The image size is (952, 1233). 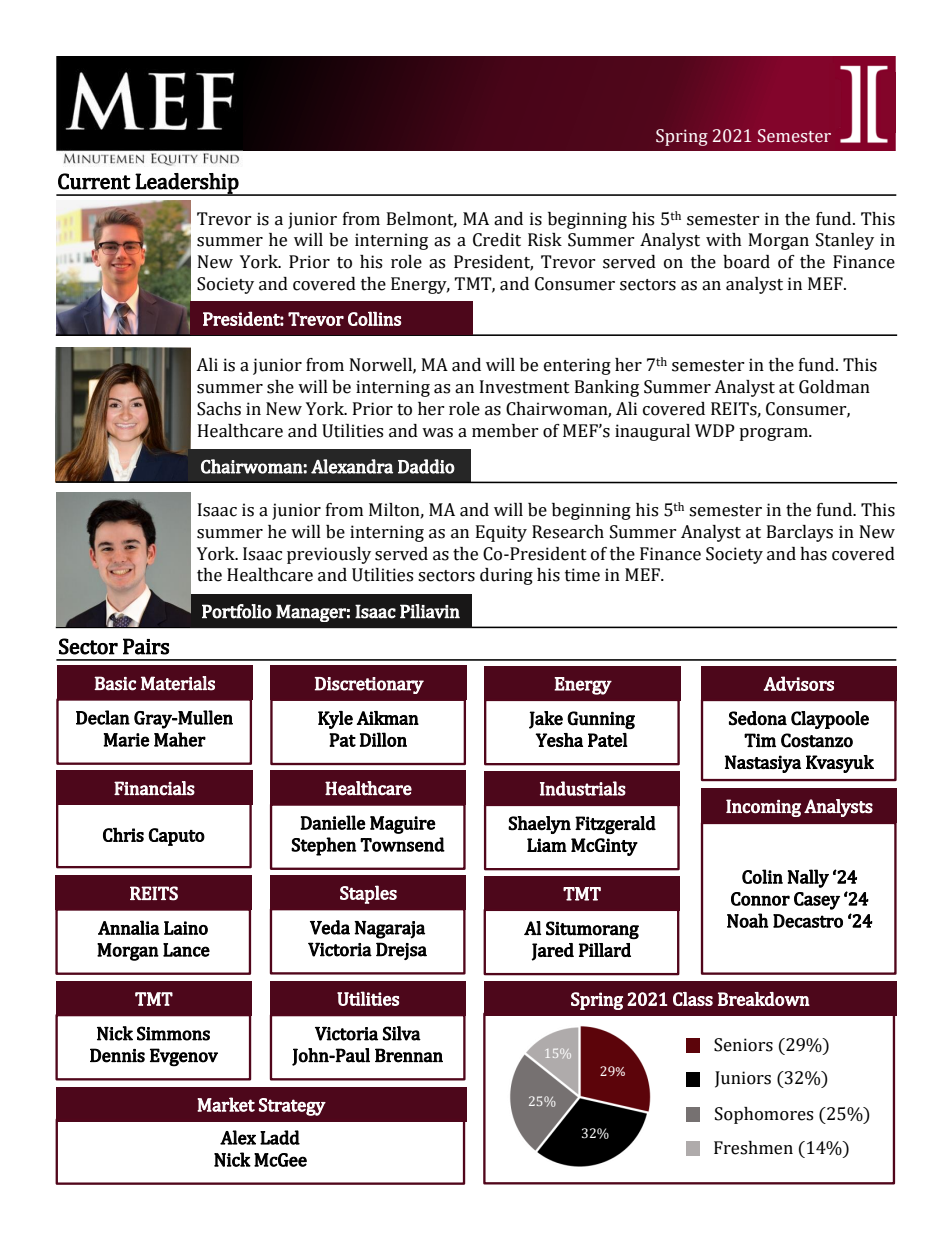 What do you see at coordinates (409, 1055) in the page?
I see `Brennan` at bounding box center [409, 1055].
